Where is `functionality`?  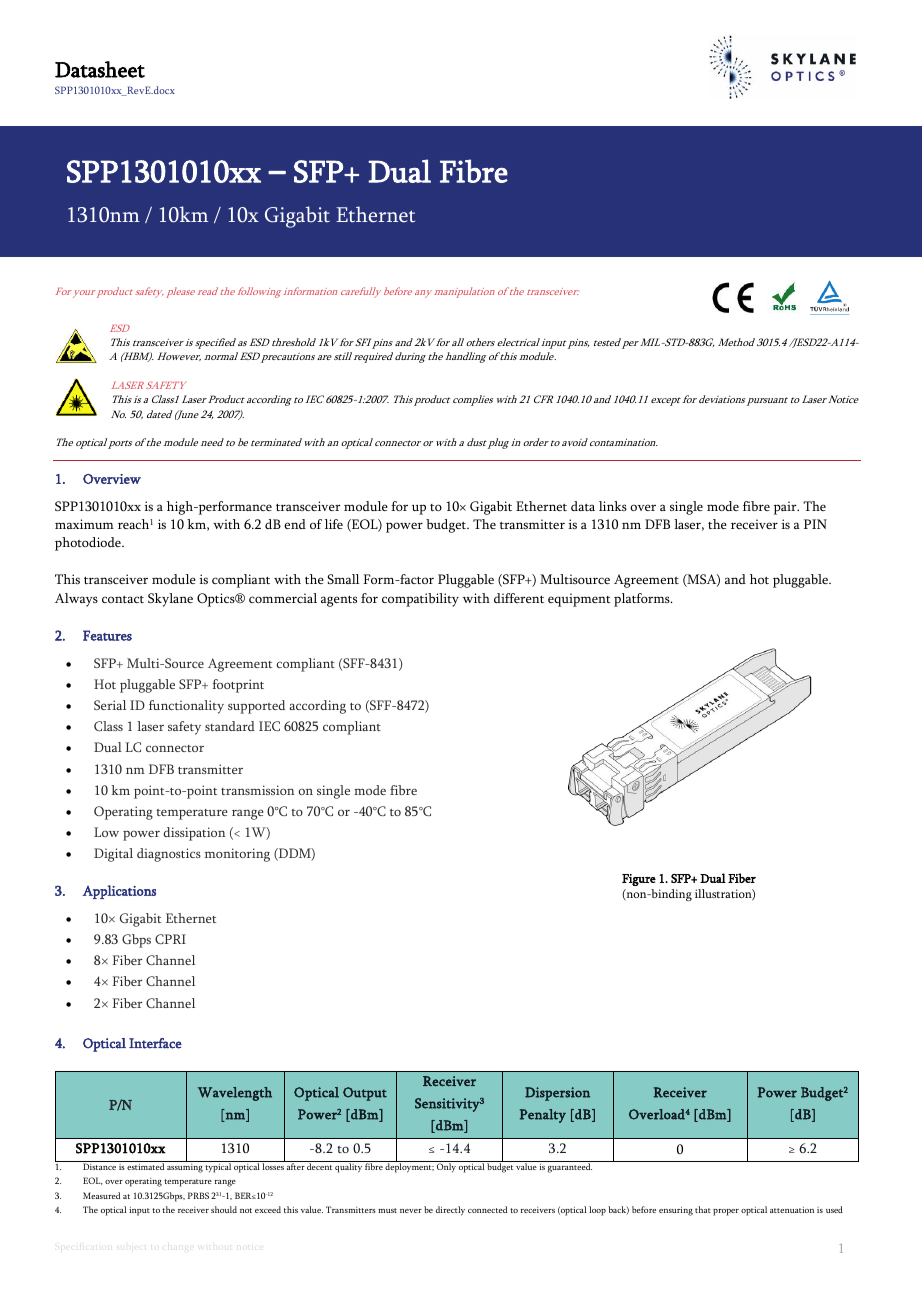
functionality is located at coordinates (186, 707).
